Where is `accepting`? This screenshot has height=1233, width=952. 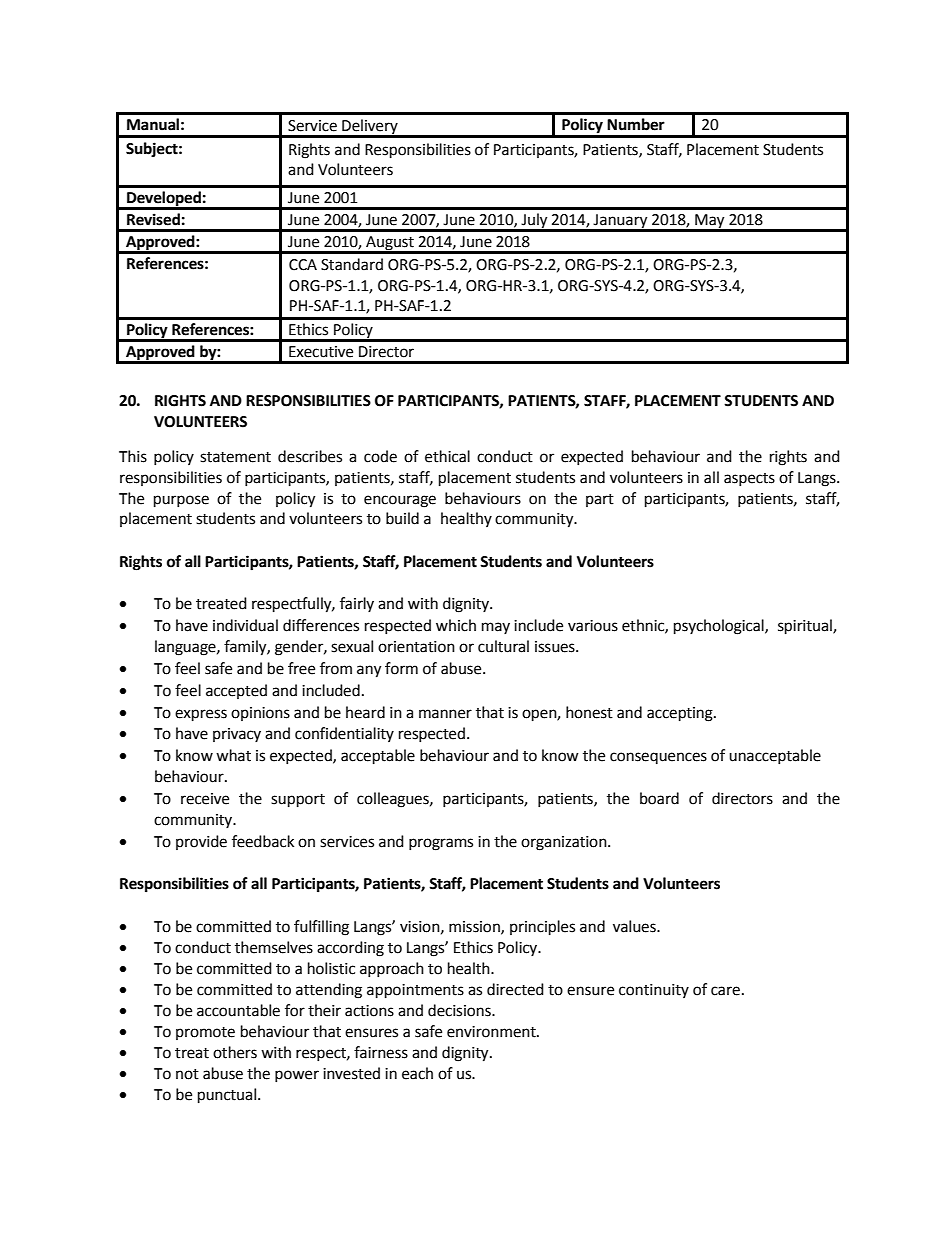 accepting is located at coordinates (681, 714).
